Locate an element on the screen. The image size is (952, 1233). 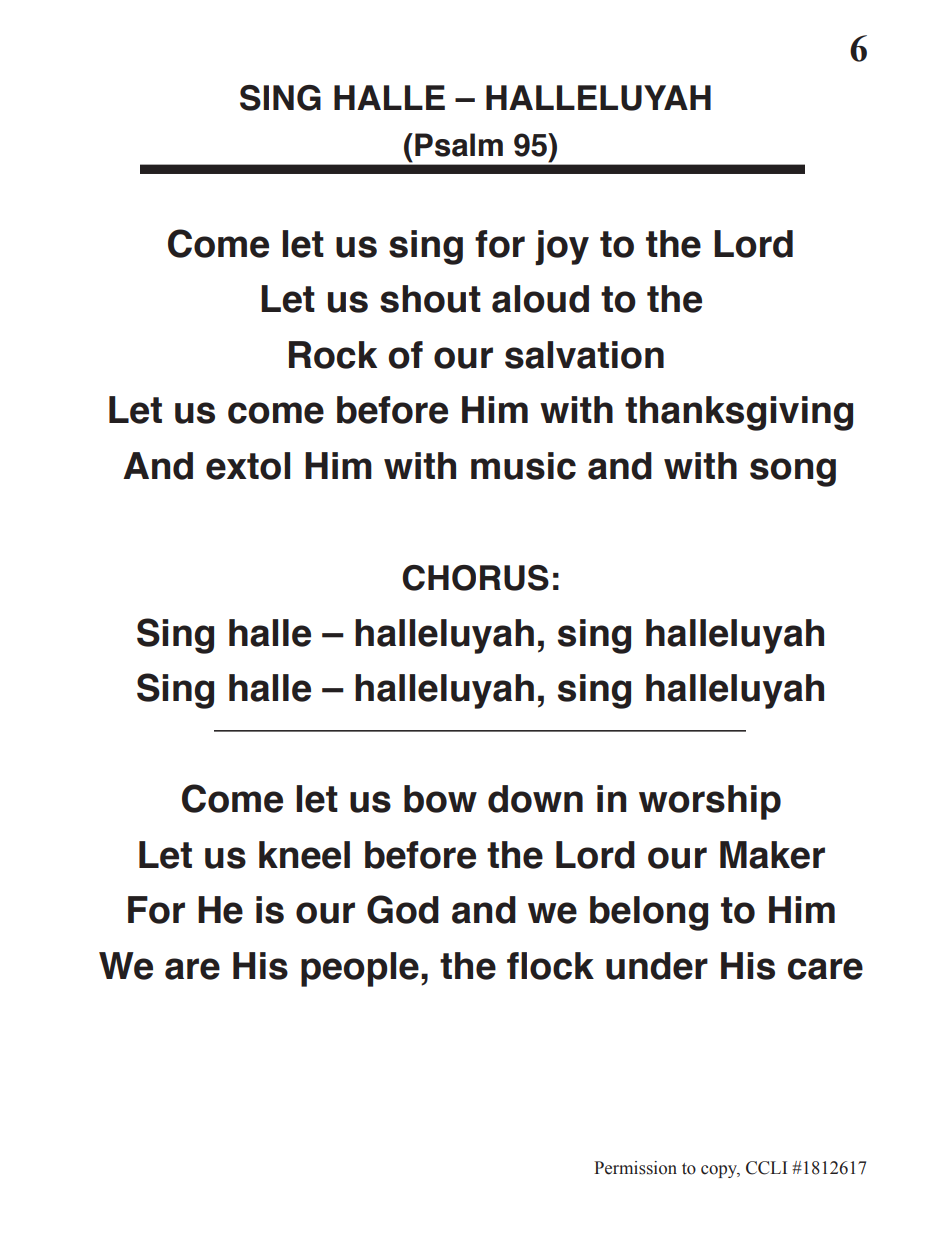
Psalm is located at coordinates (459, 145).
